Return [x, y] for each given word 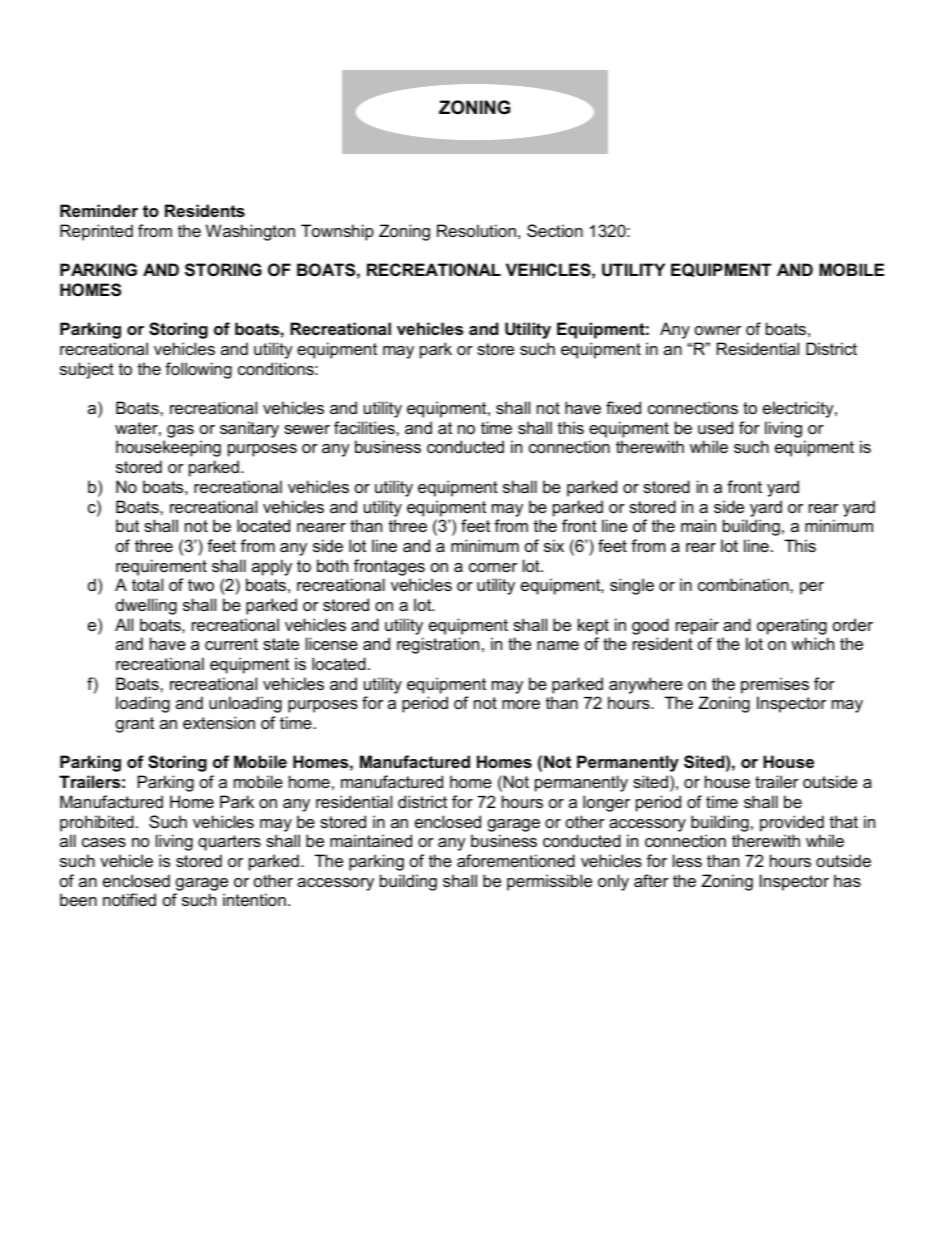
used [715, 427]
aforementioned [516, 860]
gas [180, 431]
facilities [365, 427]
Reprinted [96, 232]
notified [129, 899]
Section [555, 230]
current [231, 644]
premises [775, 685]
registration [438, 645]
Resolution [476, 230]
